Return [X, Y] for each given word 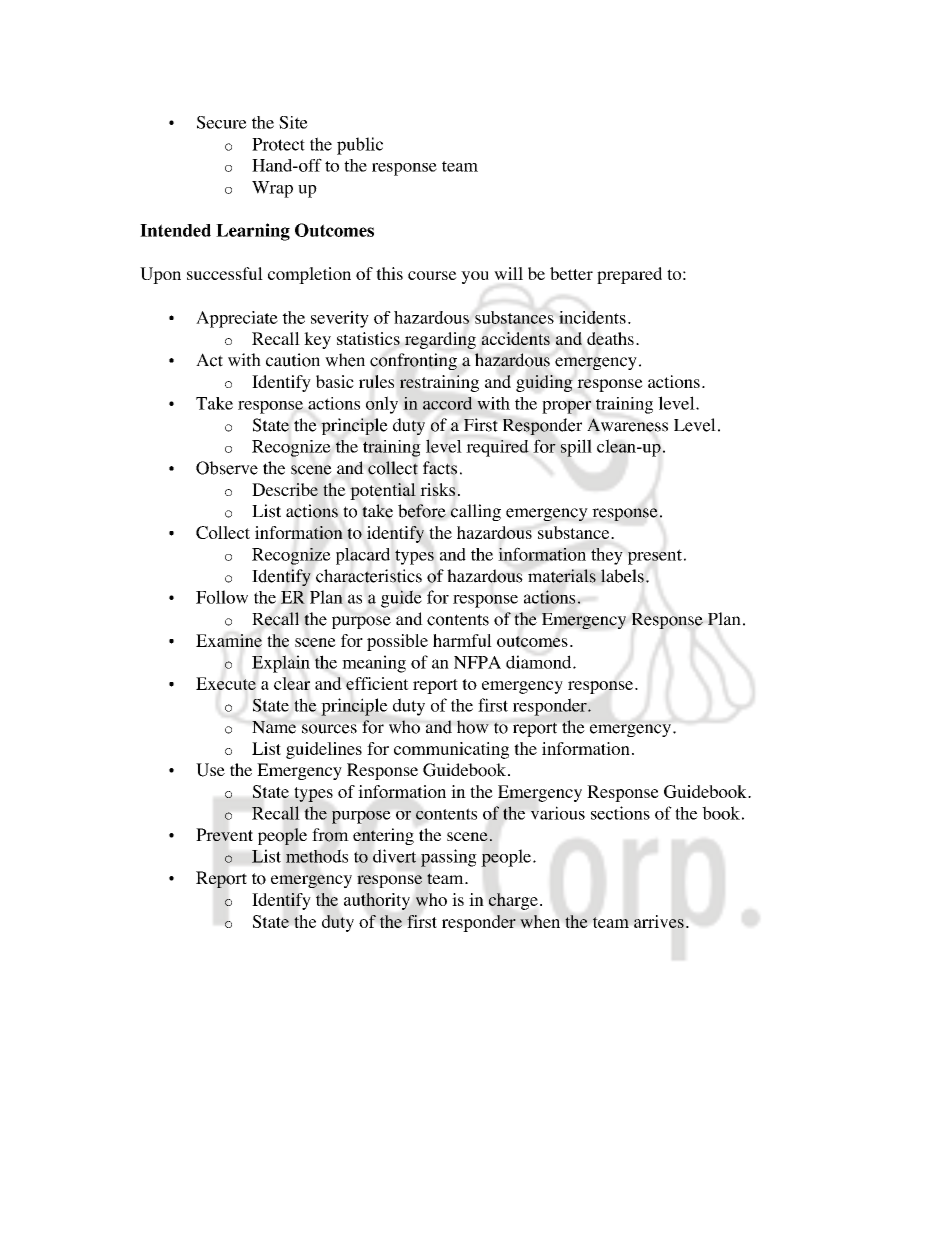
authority [377, 901]
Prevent [224, 834]
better [571, 273]
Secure [222, 122]
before [422, 511]
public [360, 146]
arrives [659, 921]
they [607, 556]
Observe [227, 468]
